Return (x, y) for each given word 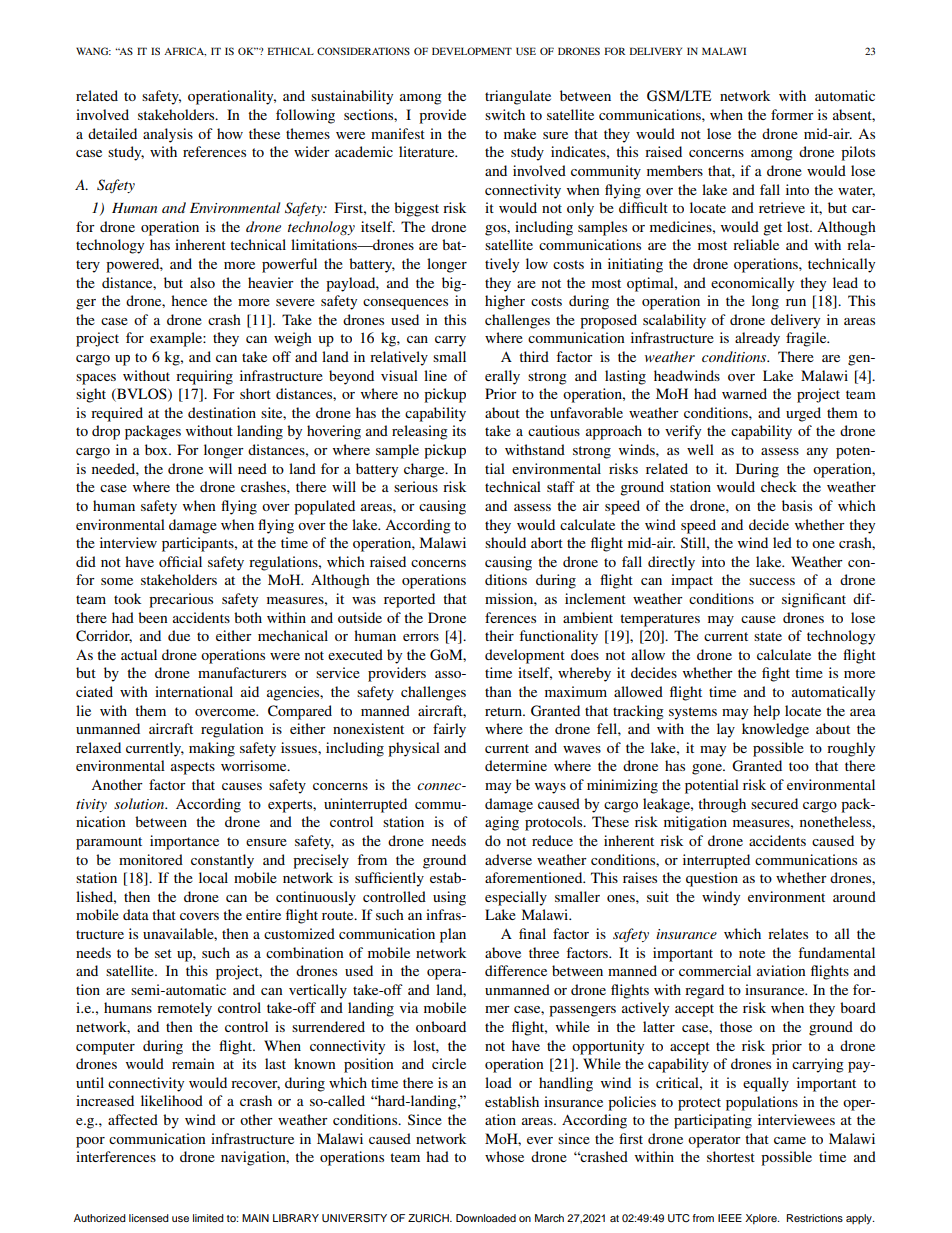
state (768, 636)
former (792, 114)
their (499, 635)
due (179, 635)
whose (504, 1156)
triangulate (518, 97)
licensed (149, 1218)
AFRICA (185, 51)
